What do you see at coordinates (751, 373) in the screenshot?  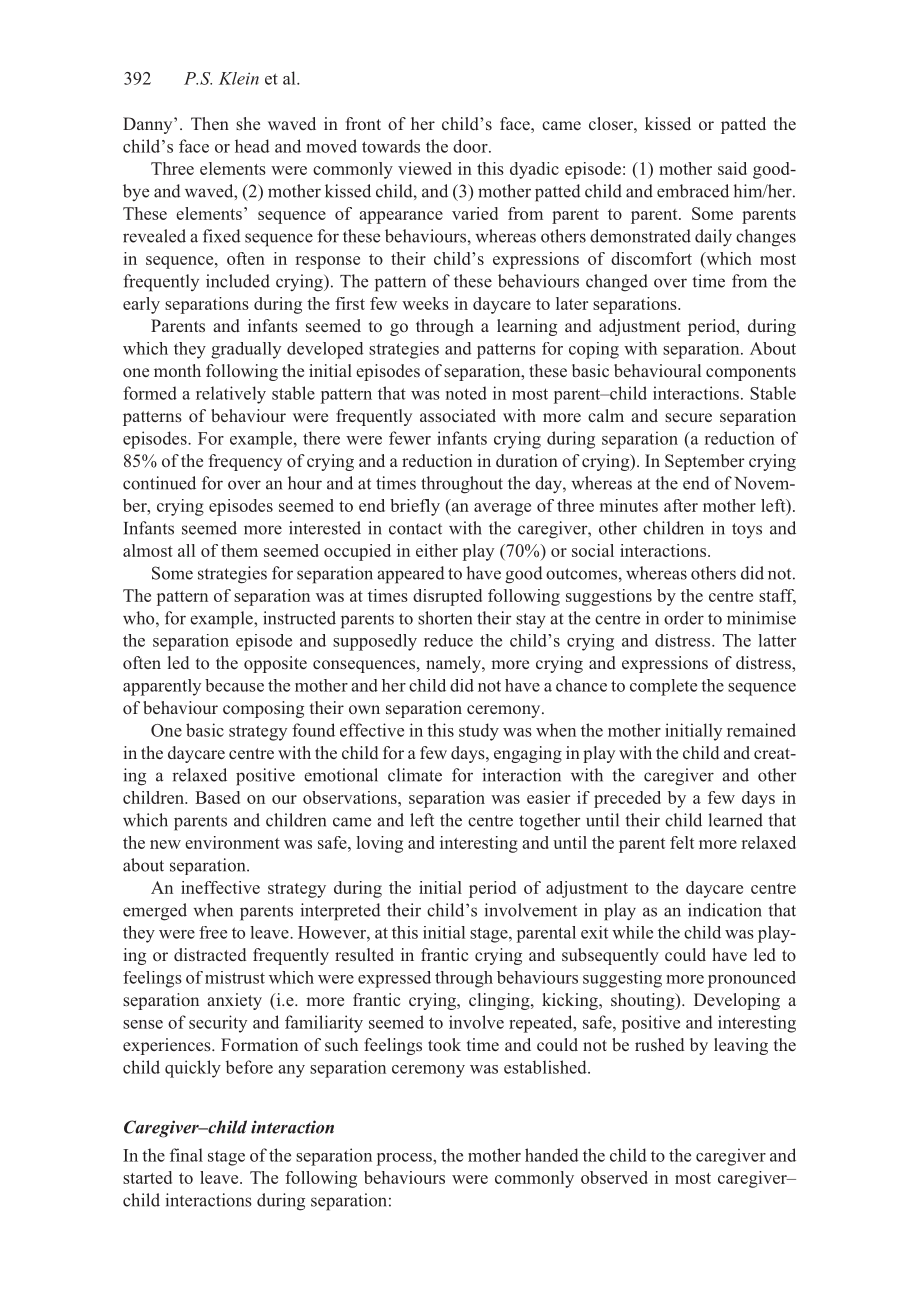 I see `components` at bounding box center [751, 373].
